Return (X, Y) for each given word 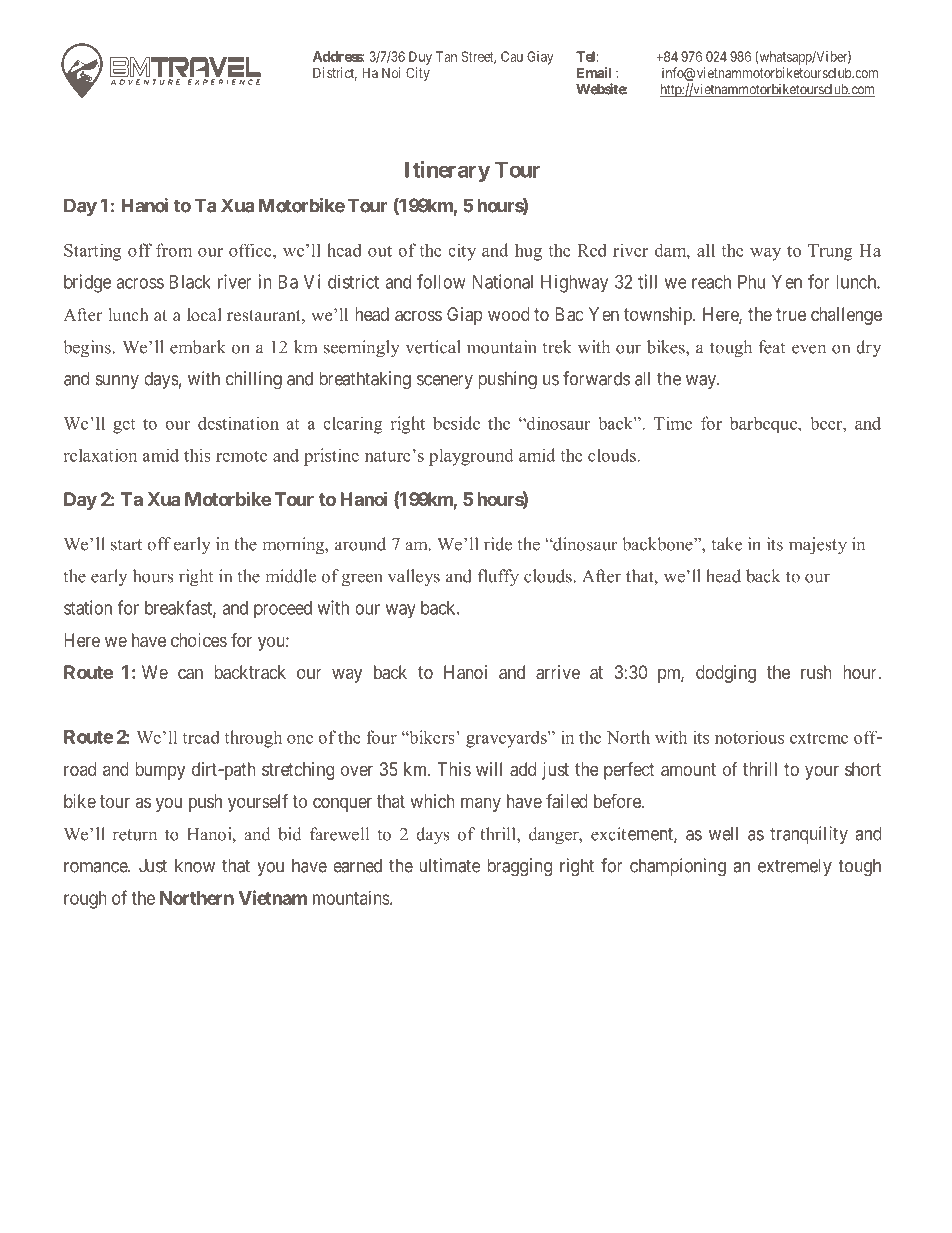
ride (498, 544)
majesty (818, 546)
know (195, 865)
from (174, 250)
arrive (558, 672)
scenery (445, 382)
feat (771, 347)
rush (816, 672)
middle (291, 576)
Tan (446, 56)
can (190, 673)
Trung (830, 252)
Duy (420, 58)
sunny (117, 382)
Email (594, 72)
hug (528, 252)
